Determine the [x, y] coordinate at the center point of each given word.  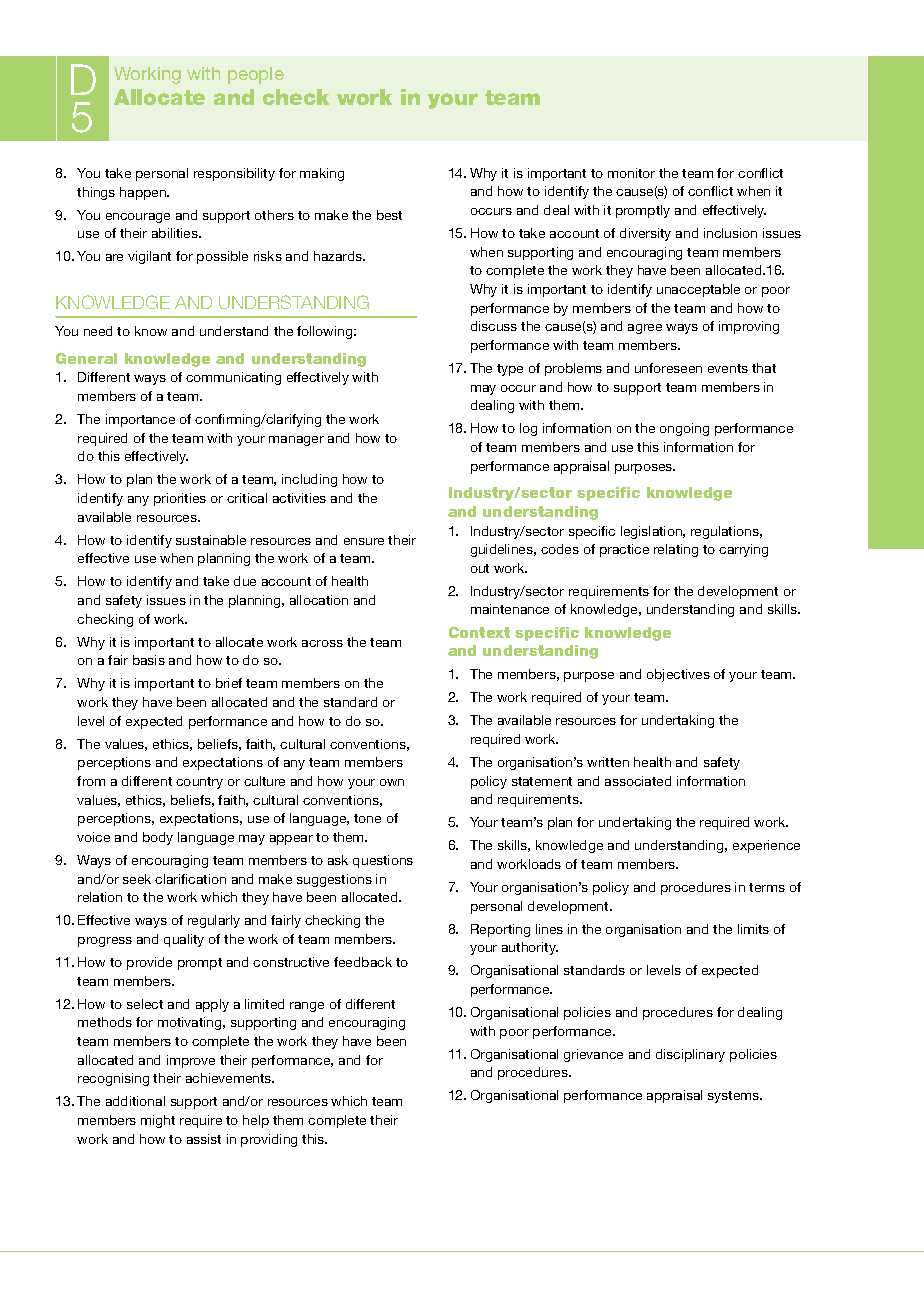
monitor [631, 173]
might [158, 1121]
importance [140, 420]
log [528, 429]
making [322, 174]
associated [638, 781]
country [199, 783]
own [392, 782]
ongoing [684, 429]
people [256, 75]
